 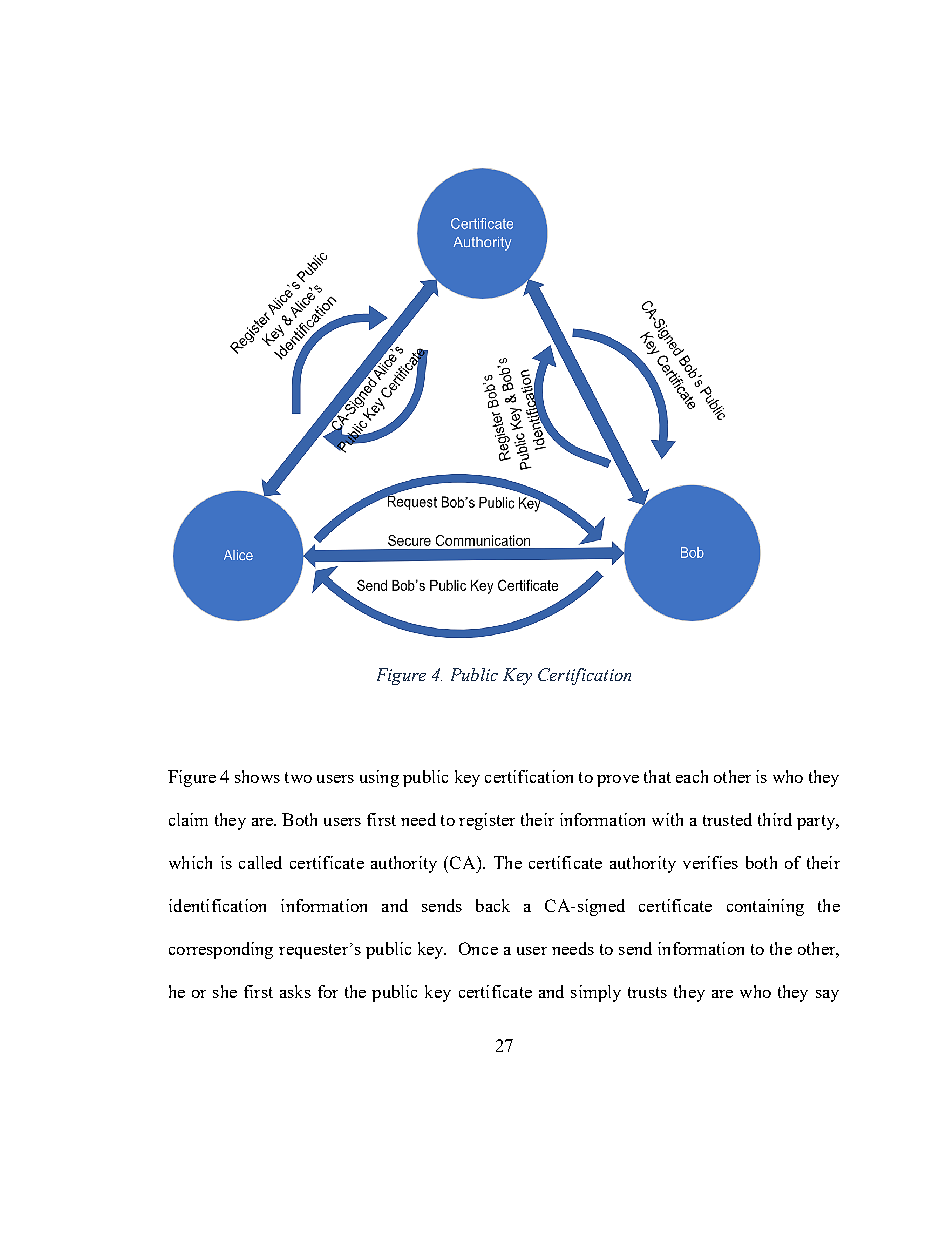 What do you see at coordinates (692, 776) in the image?
I see `each` at bounding box center [692, 776].
